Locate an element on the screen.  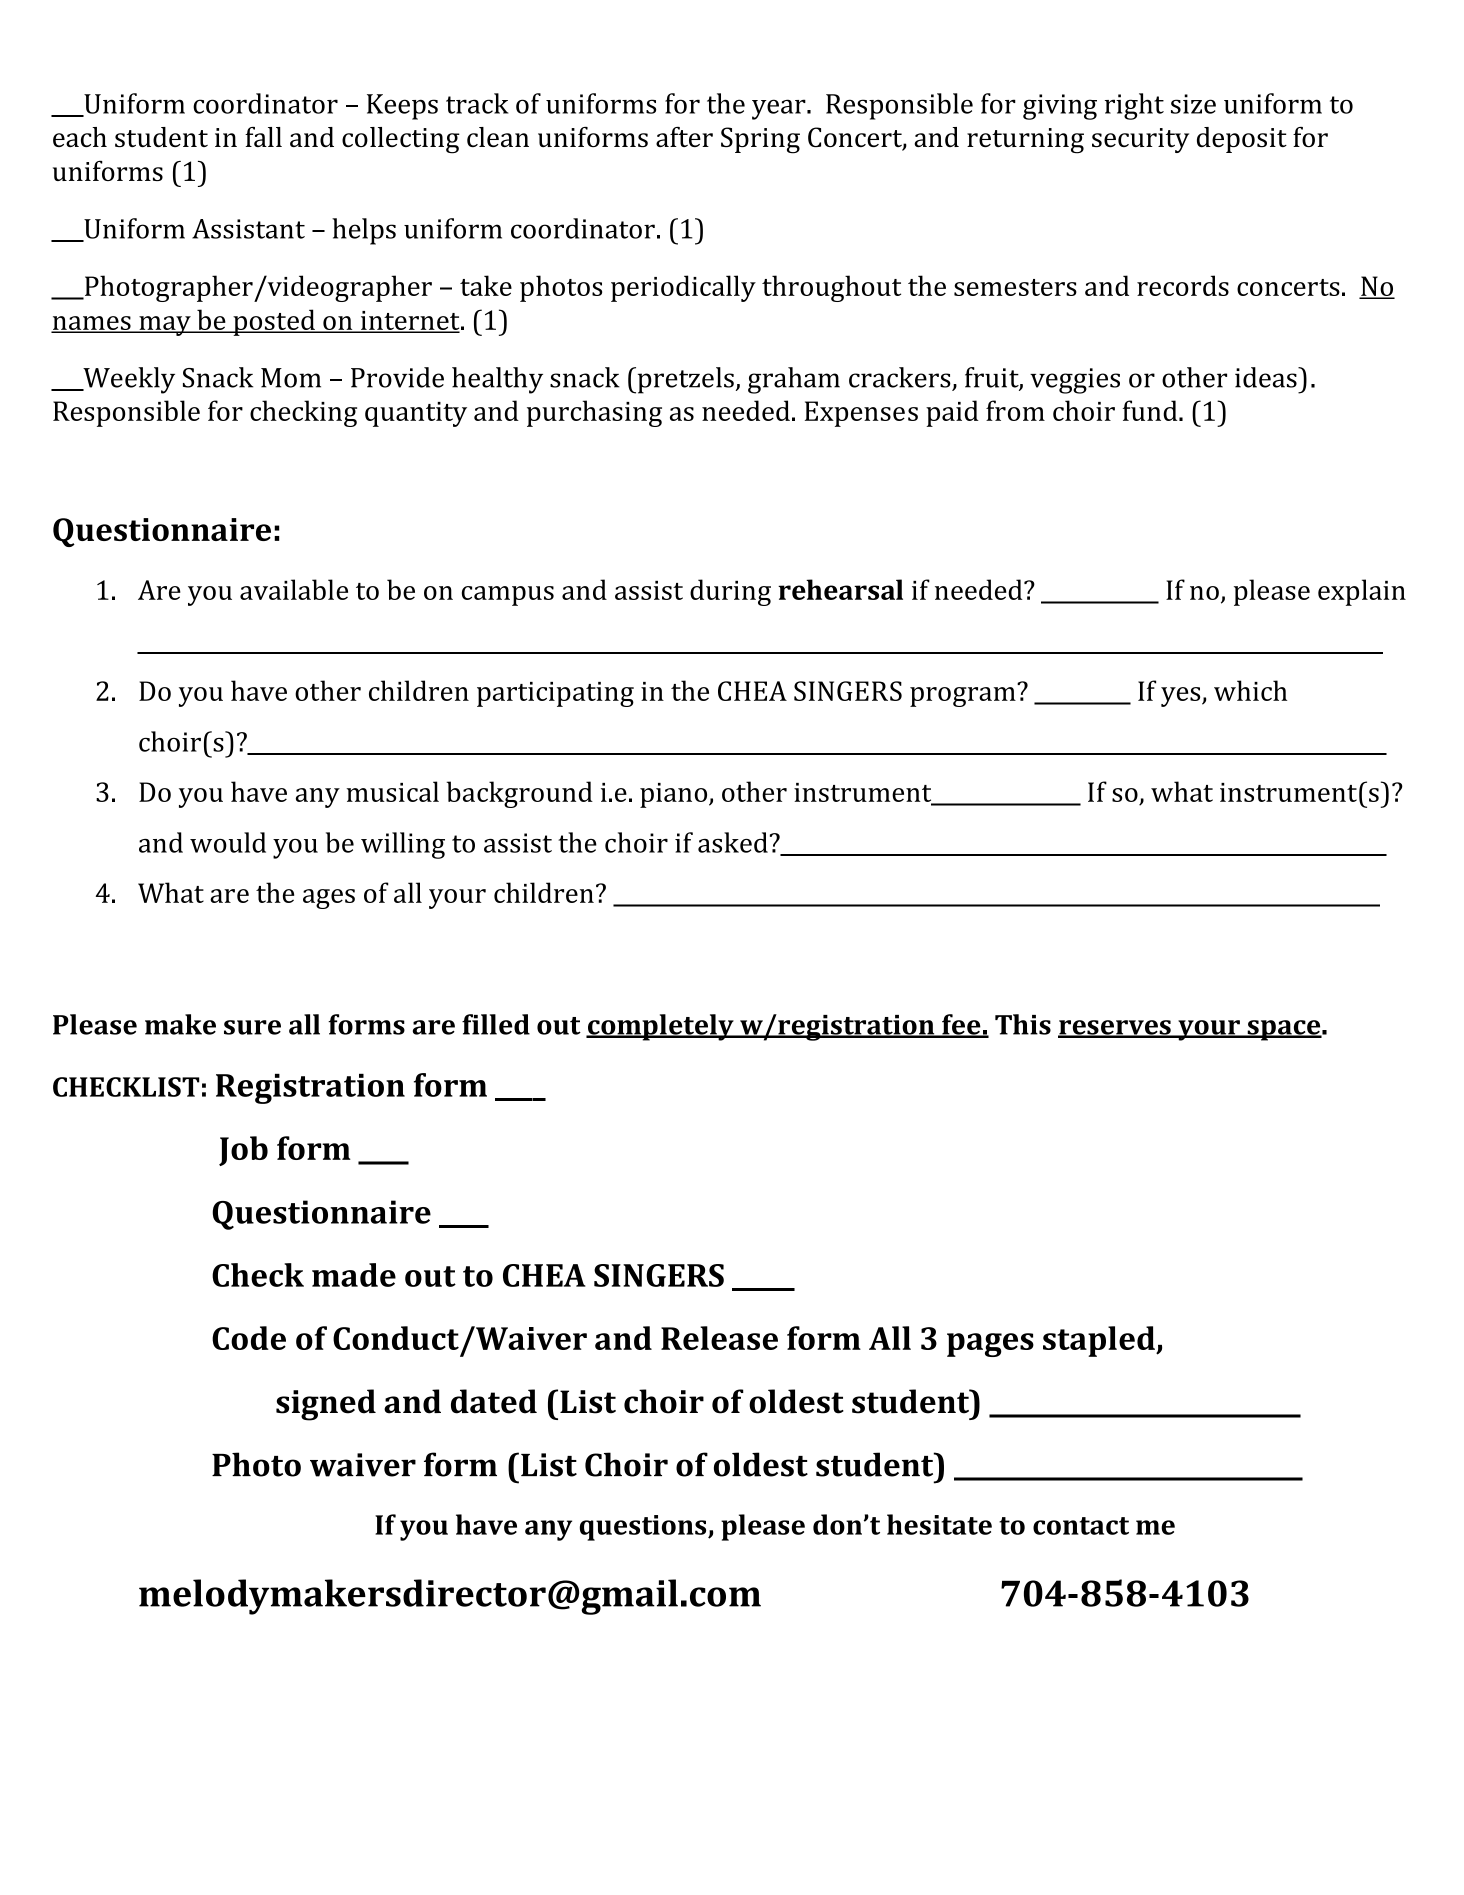
fall is located at coordinates (263, 137).
